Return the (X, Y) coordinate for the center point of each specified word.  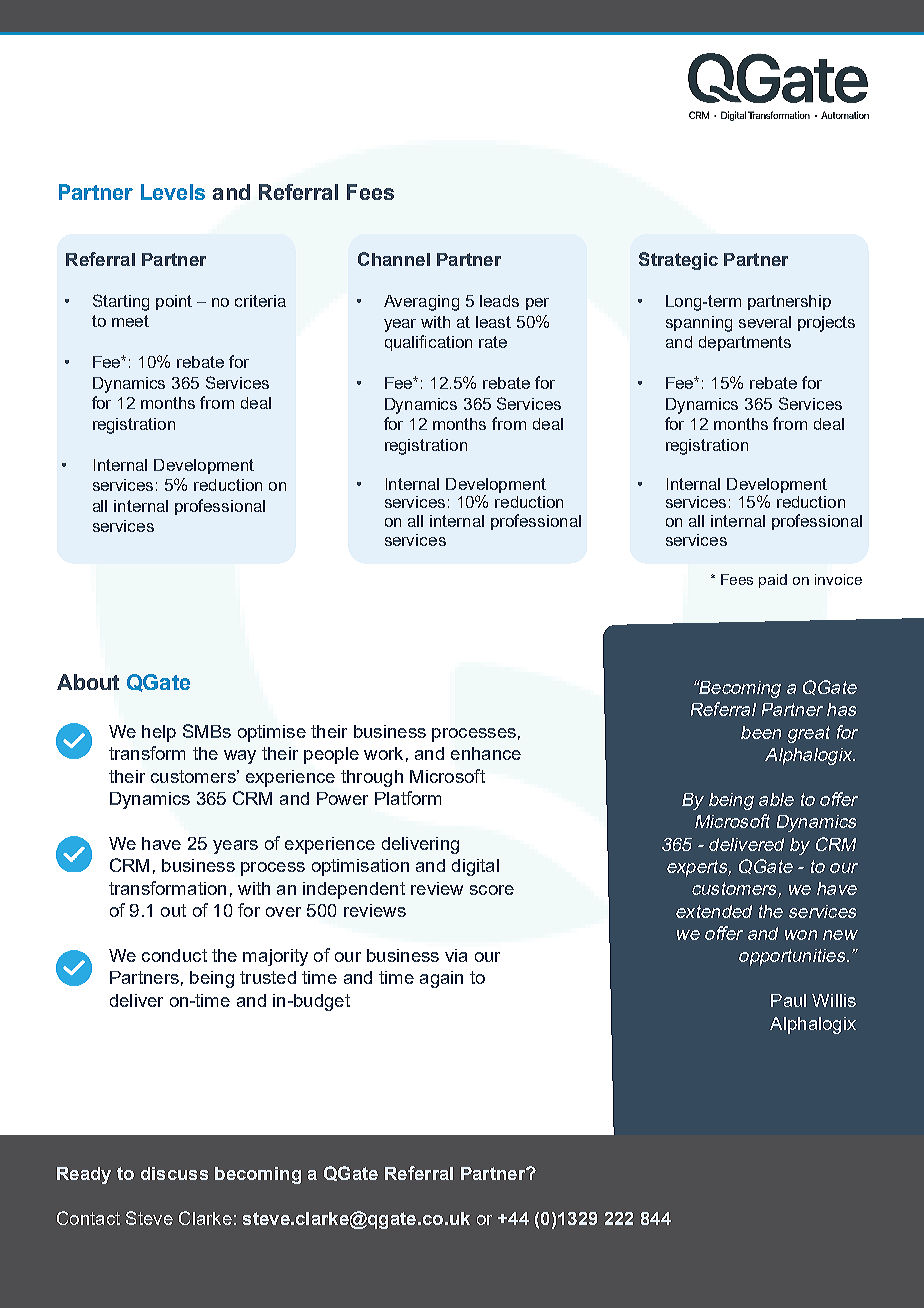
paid (773, 581)
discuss (174, 1173)
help (159, 733)
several (765, 322)
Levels (173, 192)
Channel (394, 259)
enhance (486, 753)
